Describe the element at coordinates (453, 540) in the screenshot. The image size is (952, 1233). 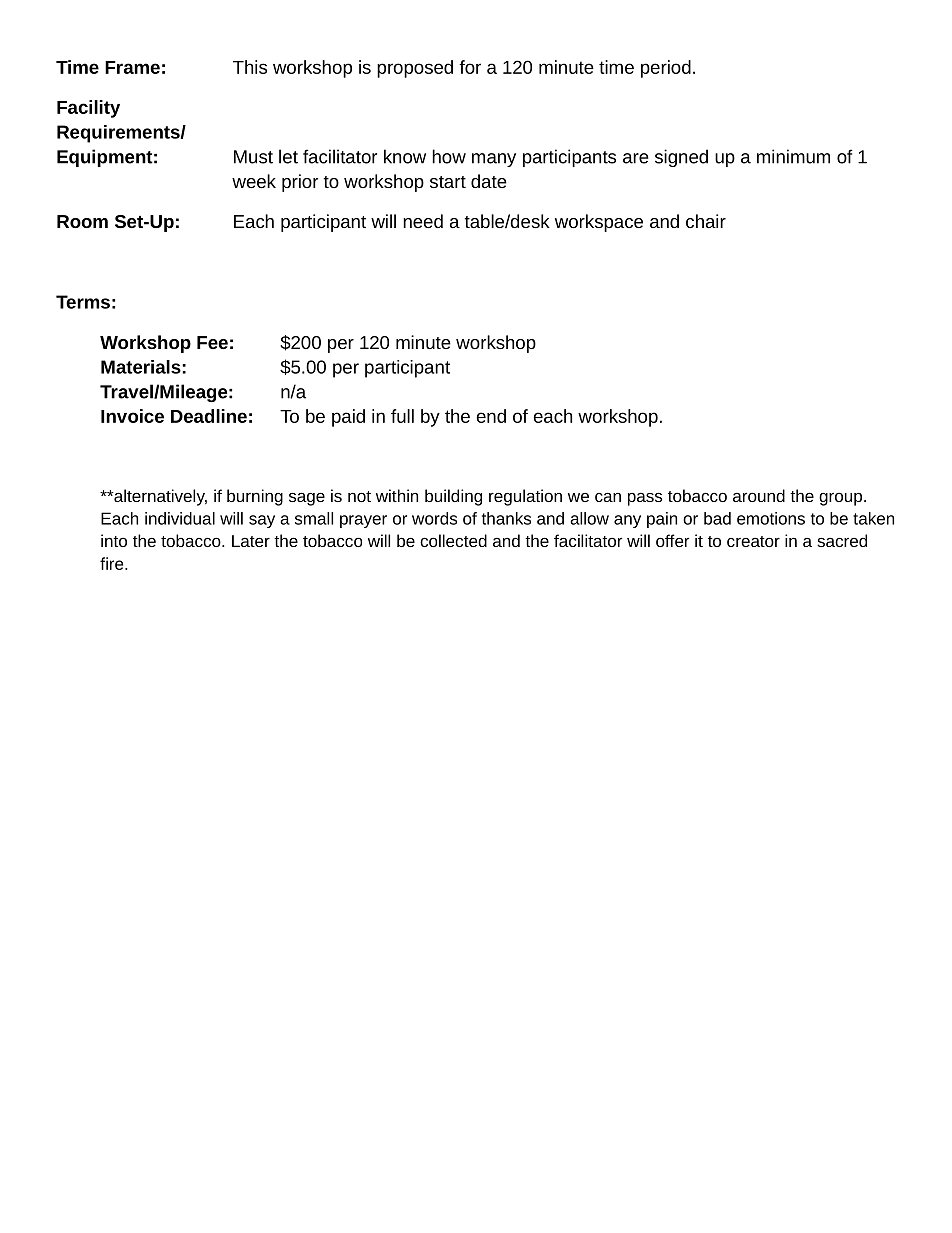
I see `collected` at that location.
